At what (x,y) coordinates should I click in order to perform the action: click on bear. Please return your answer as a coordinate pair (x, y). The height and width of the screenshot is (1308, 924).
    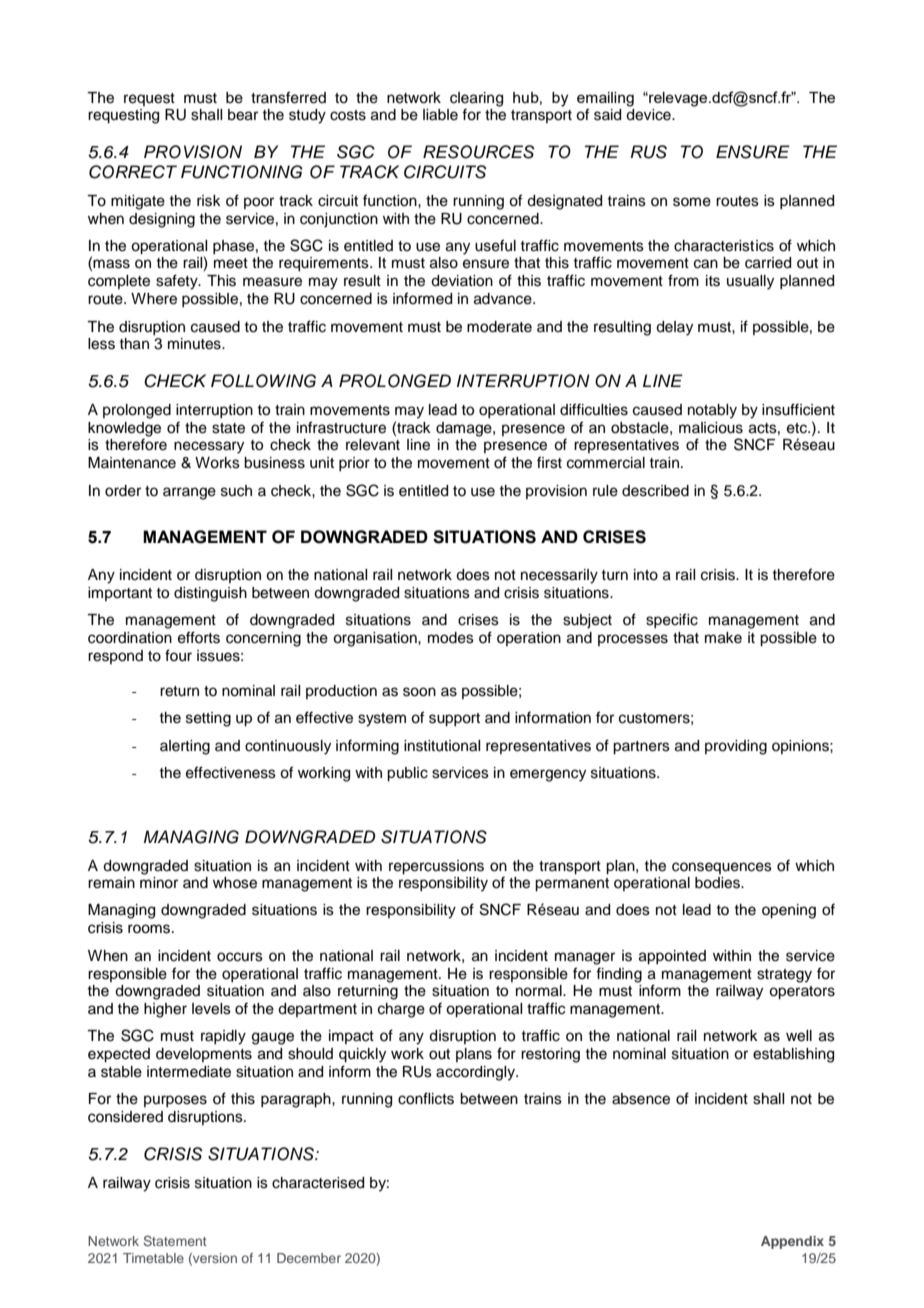
    Looking at the image, I should click on (243, 115).
